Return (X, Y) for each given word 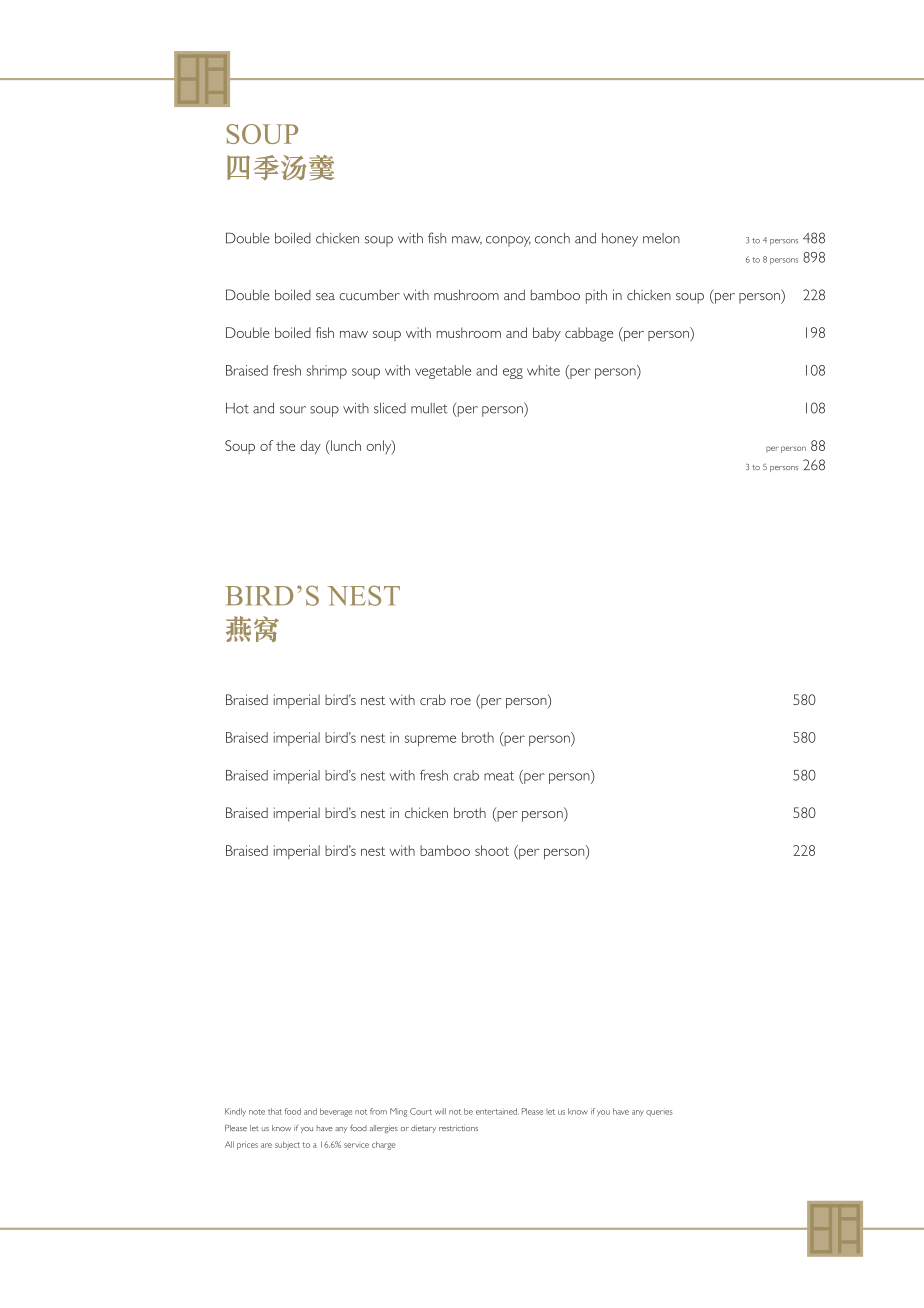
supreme (430, 740)
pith (596, 296)
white (543, 370)
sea (325, 297)
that (275, 1111)
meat (499, 776)
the (285, 445)
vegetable (443, 372)
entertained (497, 1111)
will (440, 1111)
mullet (429, 408)
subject (287, 1145)
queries (659, 1112)
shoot (492, 850)
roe (461, 701)
